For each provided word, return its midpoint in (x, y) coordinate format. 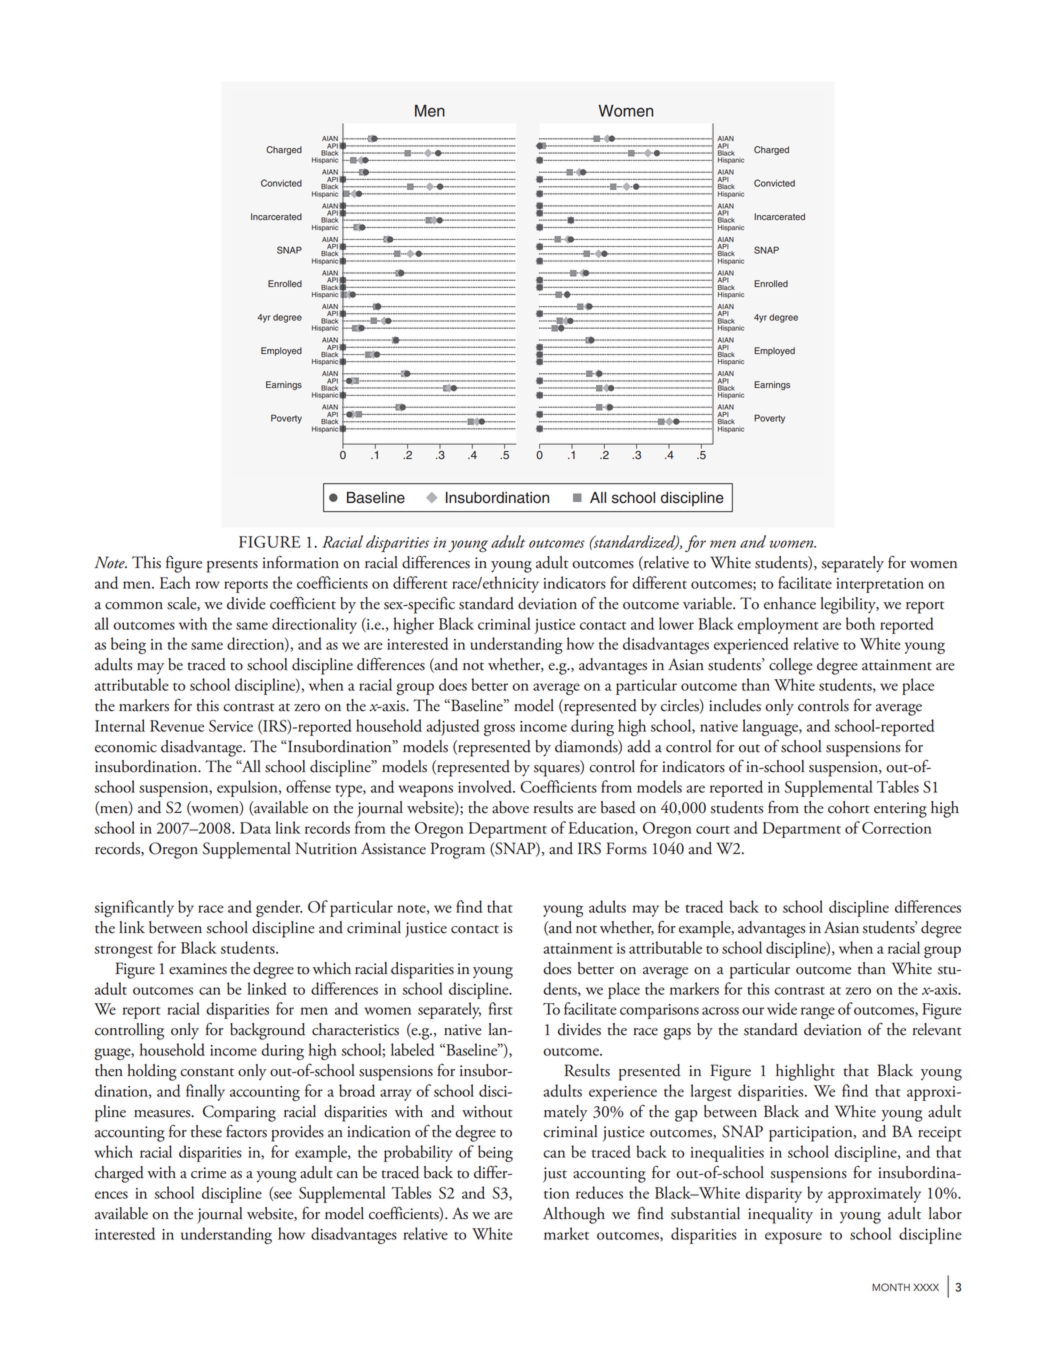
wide (782, 1008)
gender (279, 908)
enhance (790, 603)
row (208, 585)
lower (676, 623)
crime (208, 1173)
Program (458, 850)
